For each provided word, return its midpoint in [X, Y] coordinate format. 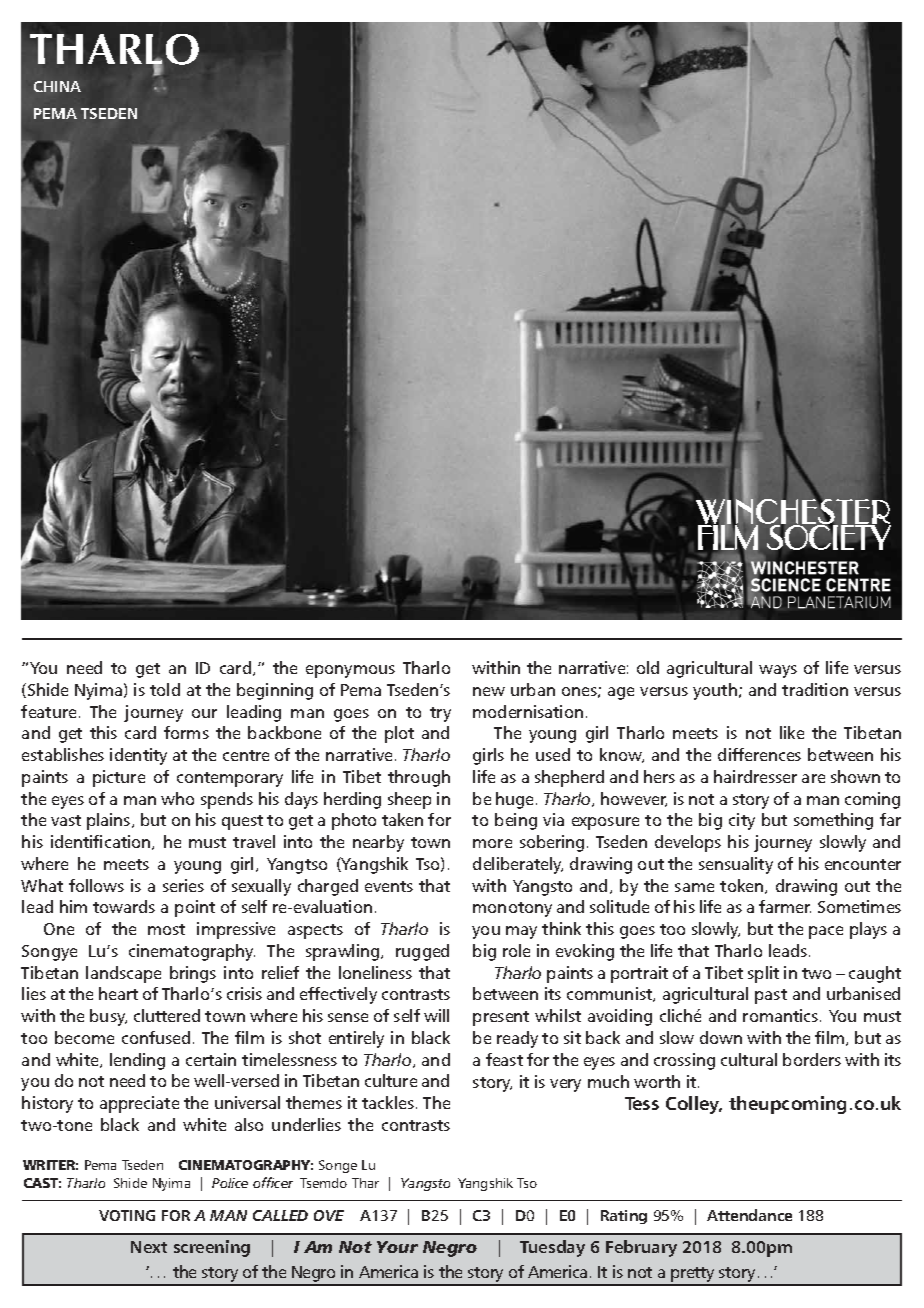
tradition [815, 689]
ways [778, 671]
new [489, 691]
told [165, 689]
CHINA [57, 86]
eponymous [350, 671]
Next [149, 1247]
